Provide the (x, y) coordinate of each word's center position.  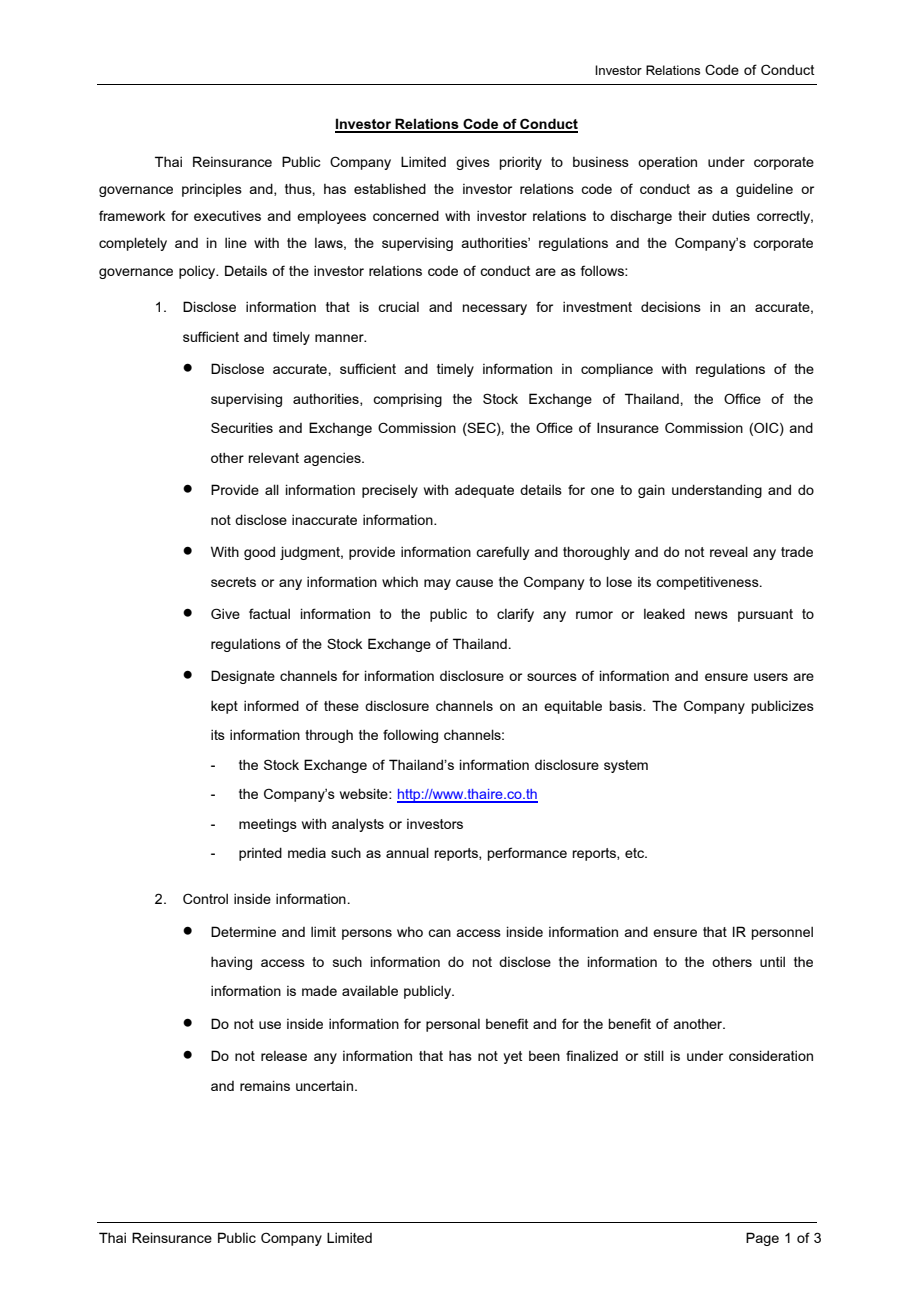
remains (265, 1085)
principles (212, 190)
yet (513, 1057)
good (259, 553)
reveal (729, 551)
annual (407, 852)
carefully (502, 553)
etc (636, 853)
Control (205, 898)
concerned (406, 215)
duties (731, 215)
